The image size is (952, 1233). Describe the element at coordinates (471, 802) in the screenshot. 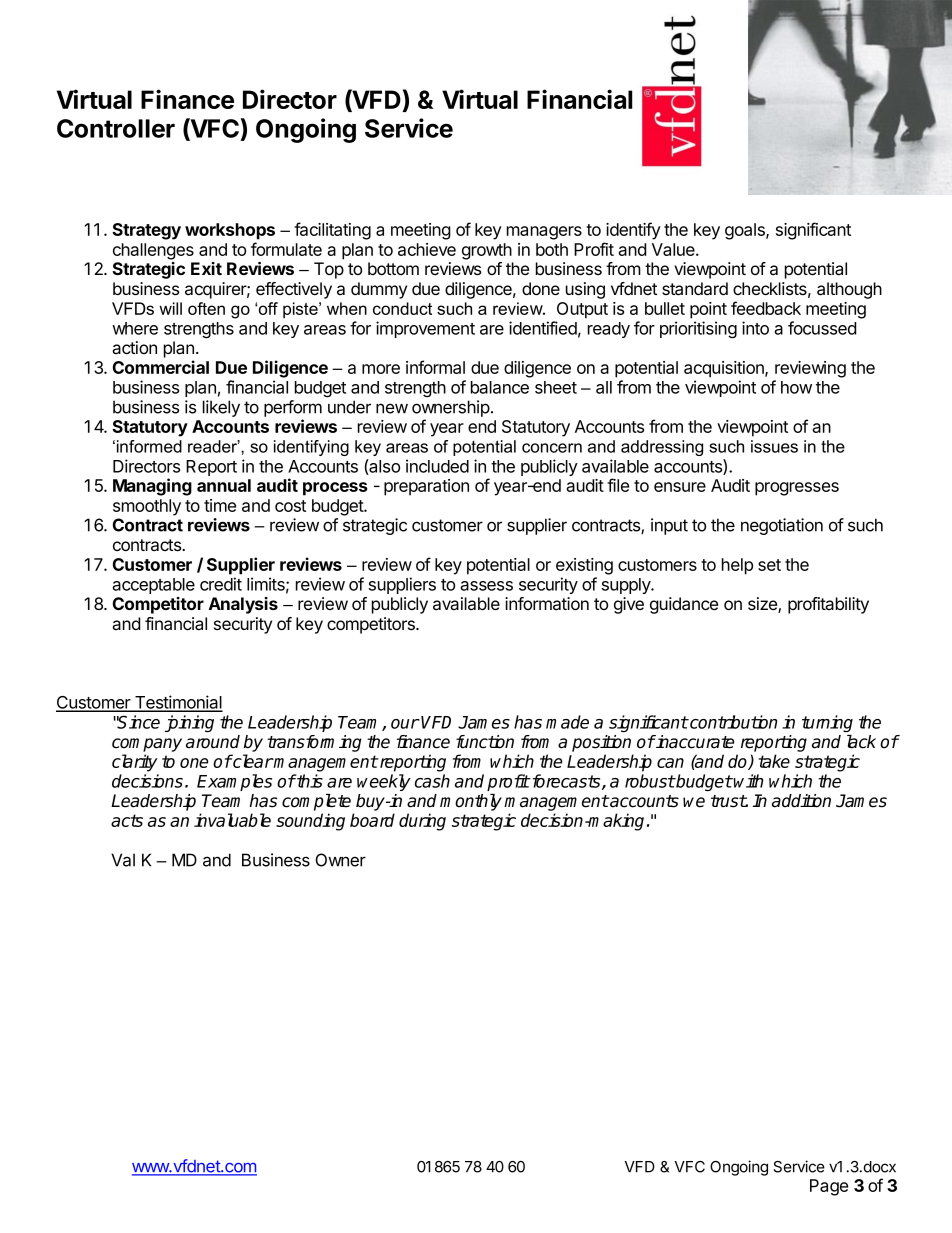

I see `monthly` at that location.
